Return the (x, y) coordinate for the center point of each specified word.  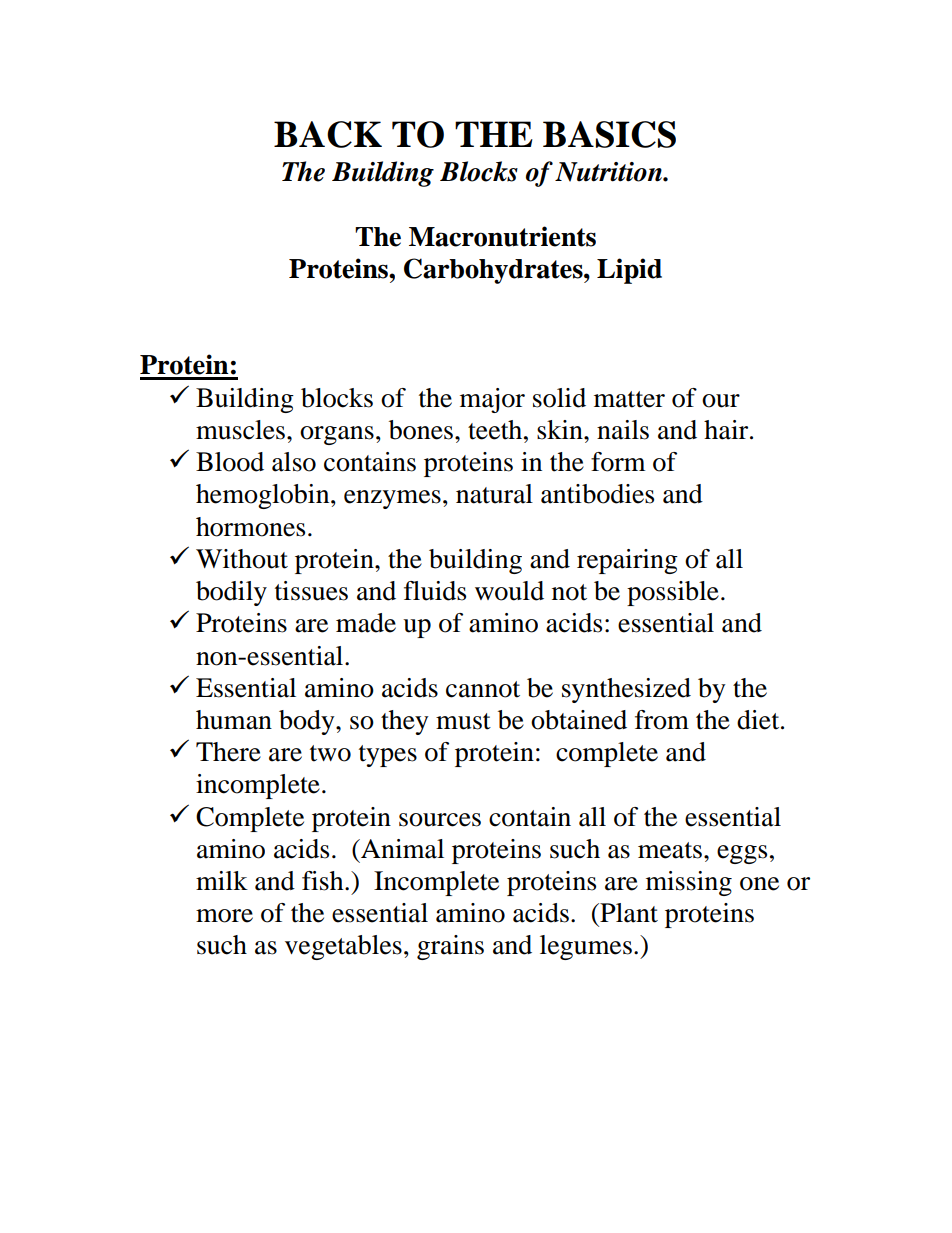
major (492, 400)
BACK (328, 134)
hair (727, 430)
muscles (242, 430)
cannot (483, 689)
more (224, 916)
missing (689, 883)
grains (450, 947)
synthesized (626, 690)
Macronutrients (502, 236)
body (308, 722)
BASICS (609, 134)
